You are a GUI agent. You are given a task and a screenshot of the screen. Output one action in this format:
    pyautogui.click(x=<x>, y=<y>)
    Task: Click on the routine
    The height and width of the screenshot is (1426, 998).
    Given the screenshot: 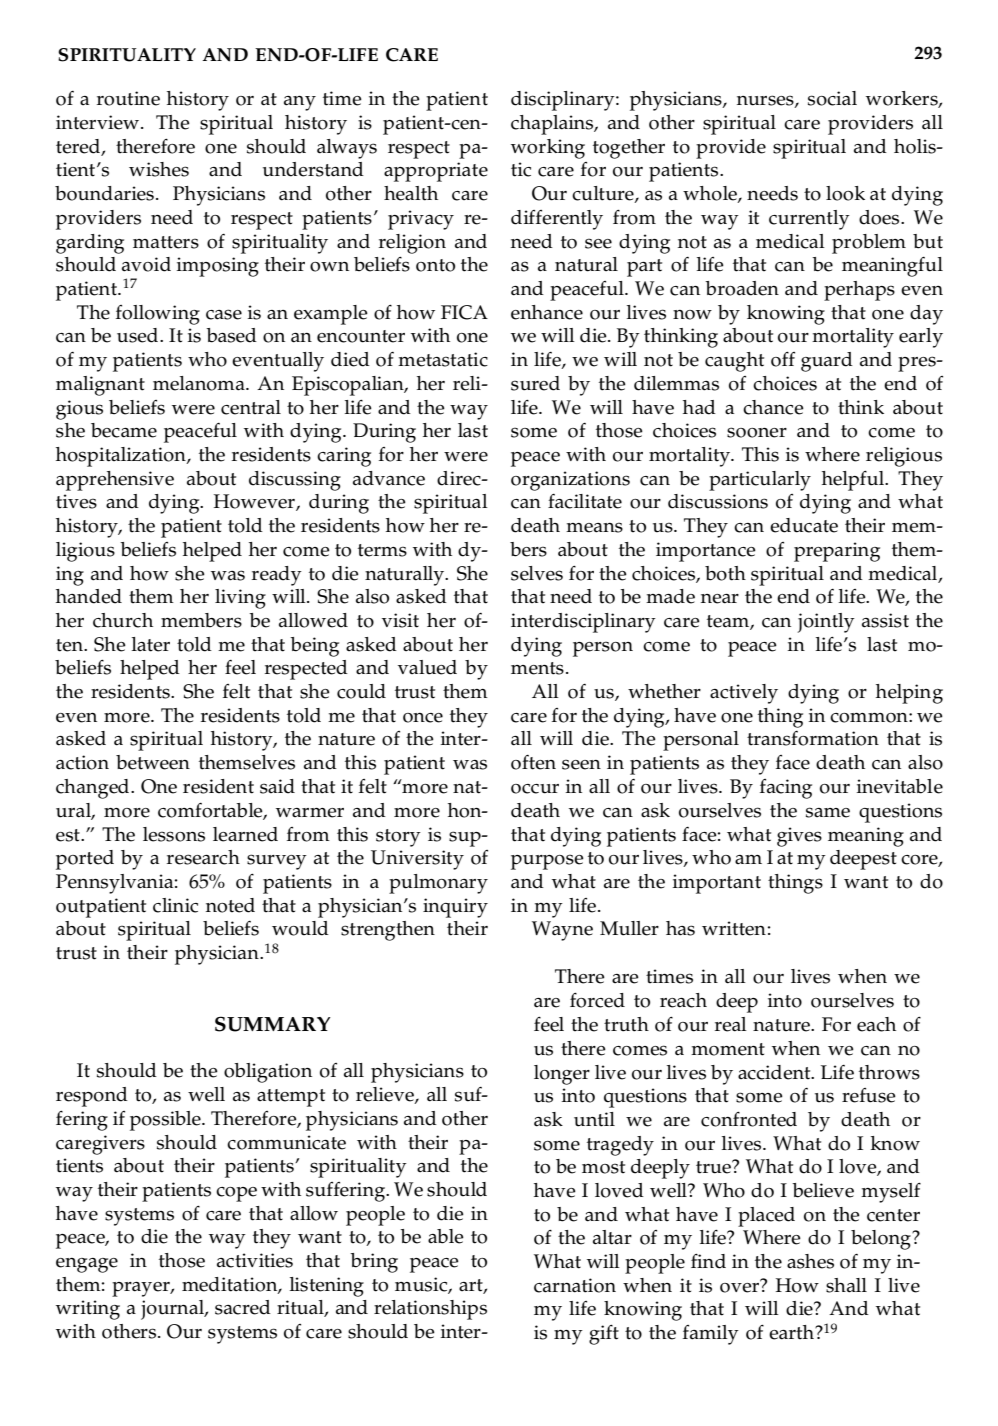 What is the action you would take?
    pyautogui.click(x=128, y=98)
